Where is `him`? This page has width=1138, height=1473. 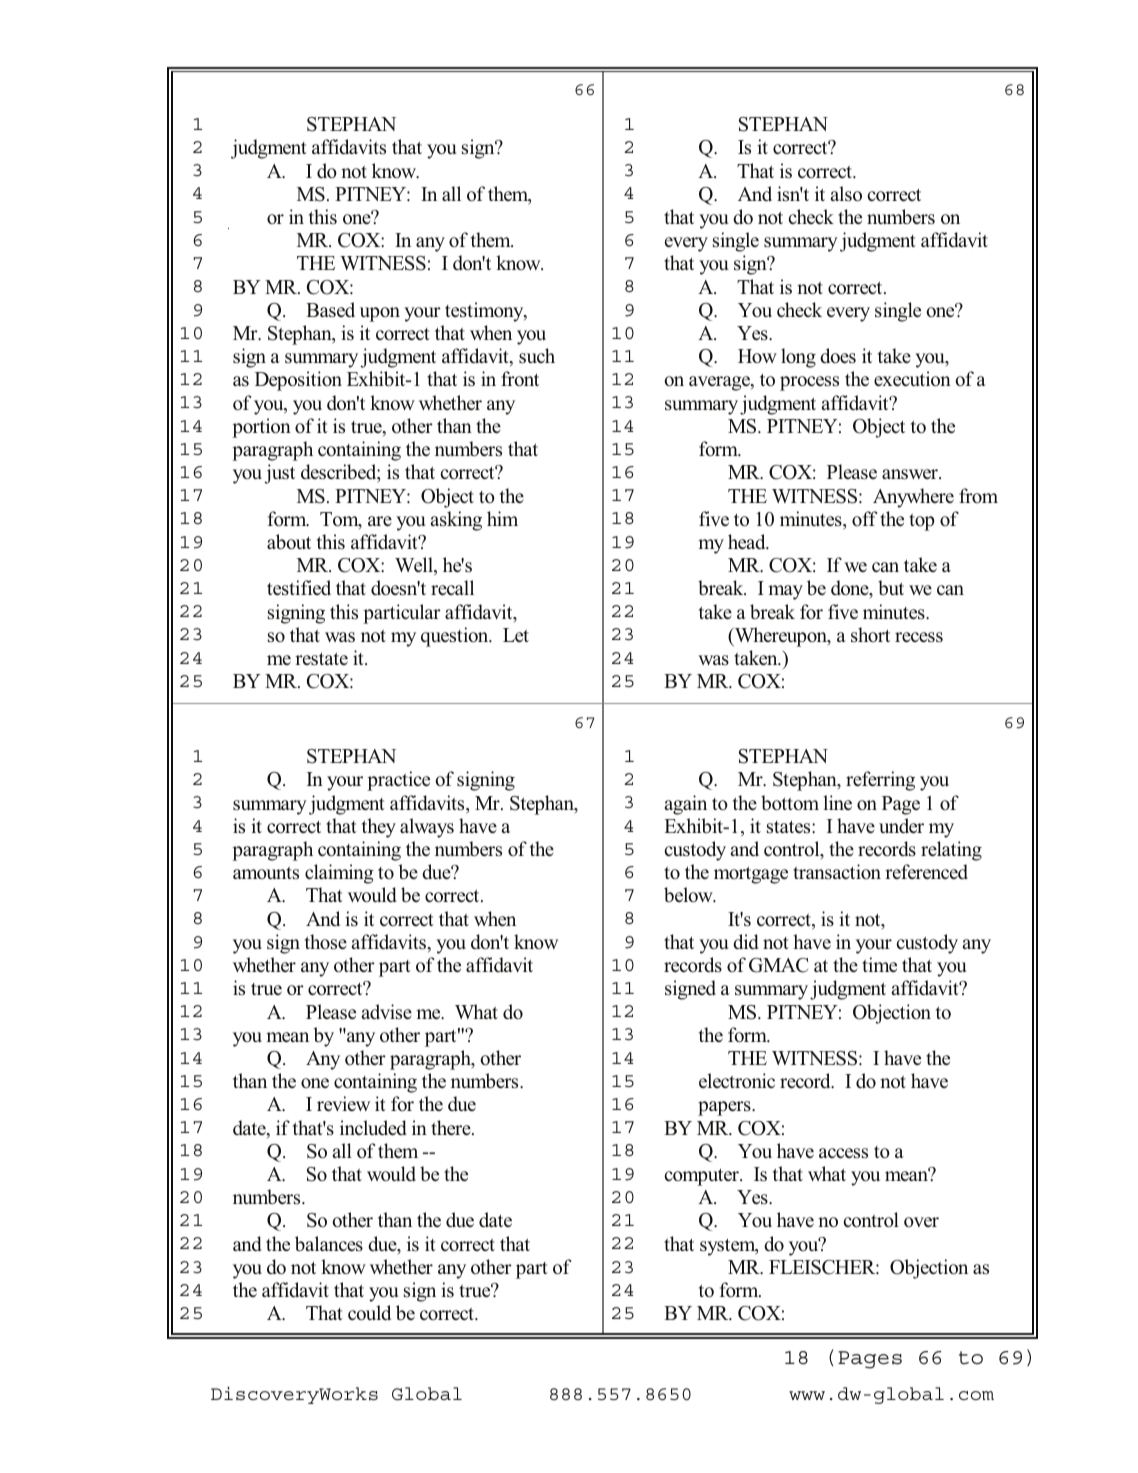 him is located at coordinates (502, 518).
